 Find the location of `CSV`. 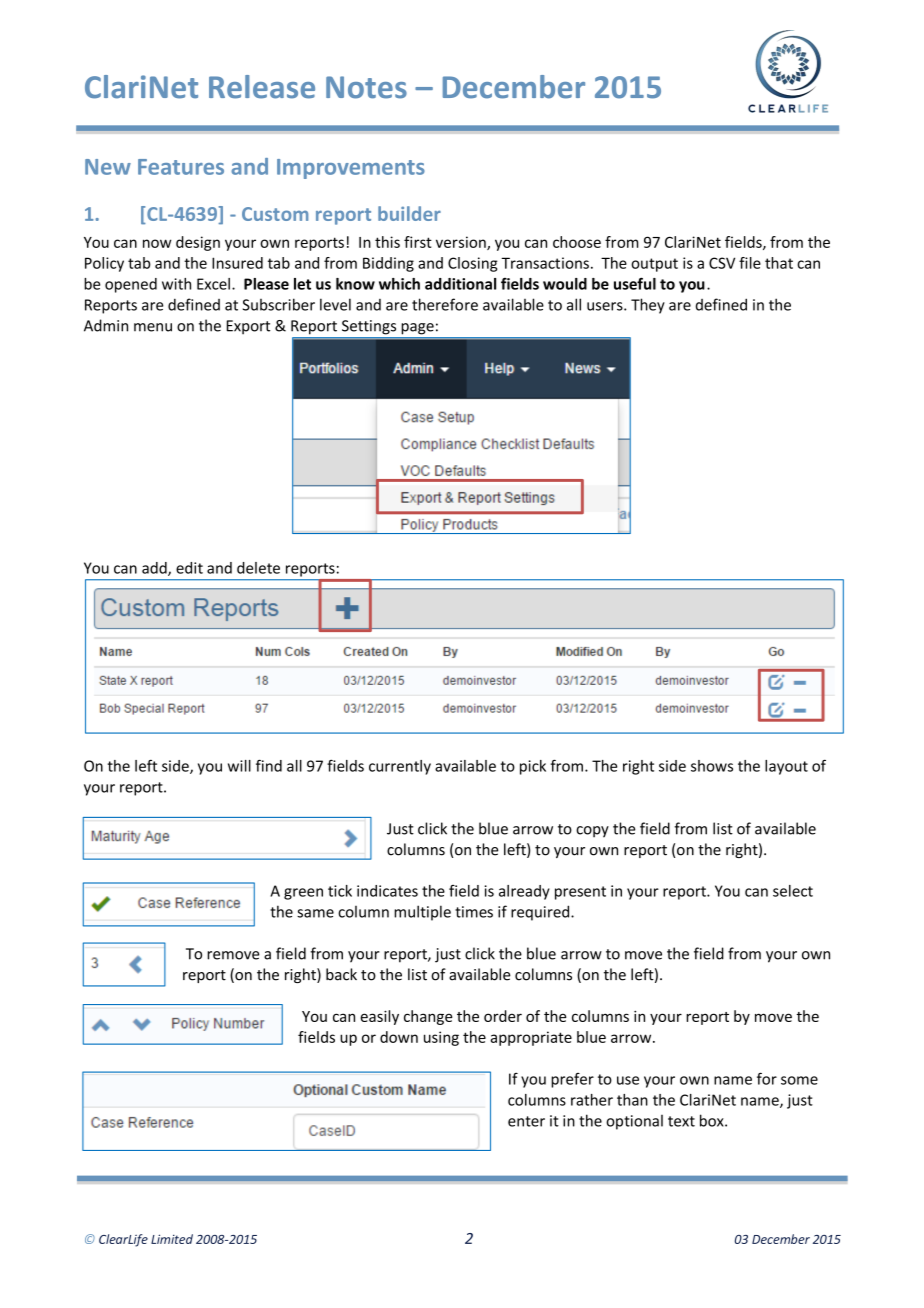

CSV is located at coordinates (722, 263).
